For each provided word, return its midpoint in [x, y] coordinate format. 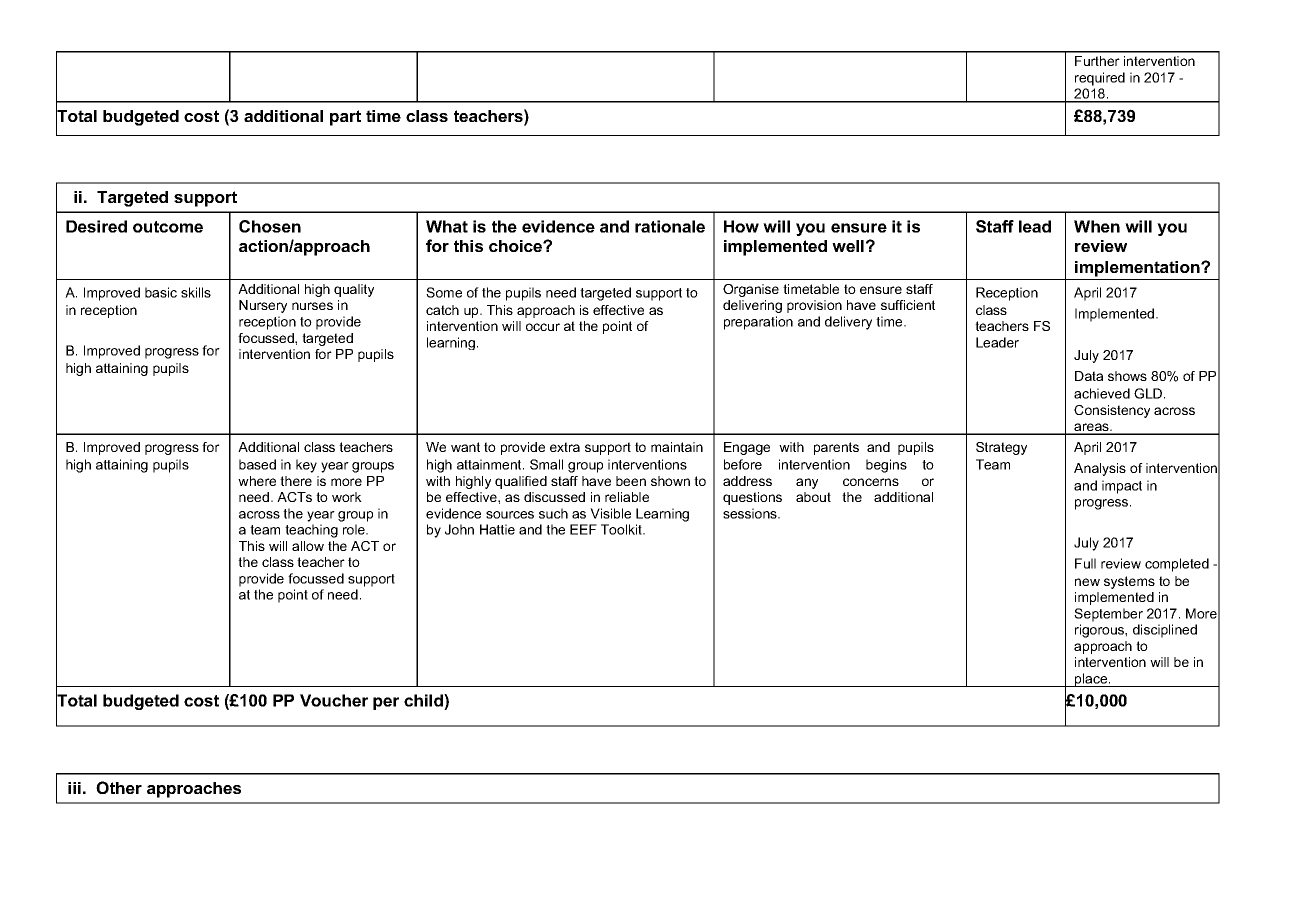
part [345, 118]
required [1100, 79]
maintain [677, 447]
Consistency [1112, 411]
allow [308, 546]
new [1087, 582]
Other [119, 787]
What [447, 226]
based [257, 464]
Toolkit [622, 529]
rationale [670, 226]
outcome [168, 227]
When [1097, 226]
